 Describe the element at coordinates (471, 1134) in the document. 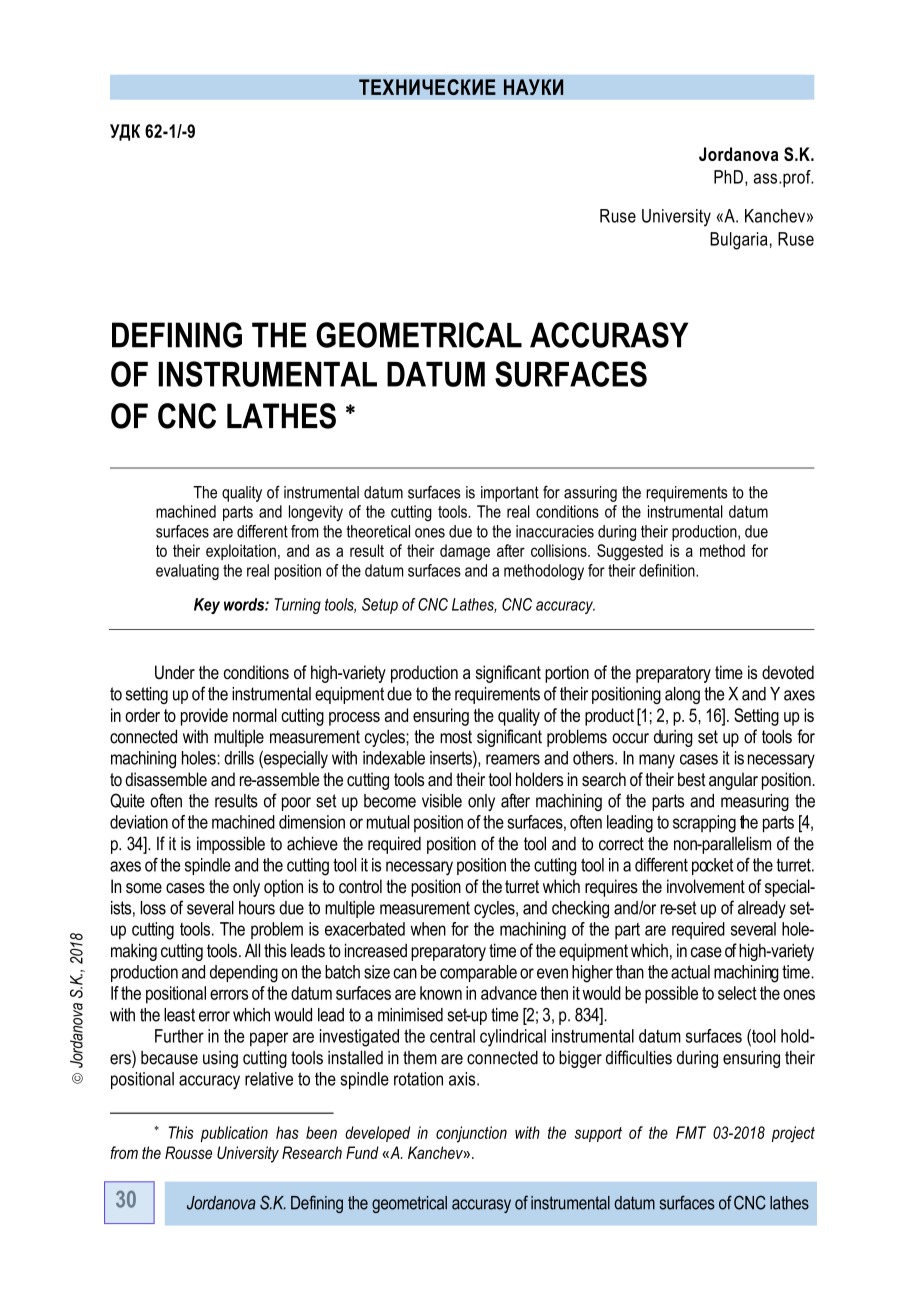

I see `conjunction` at that location.
